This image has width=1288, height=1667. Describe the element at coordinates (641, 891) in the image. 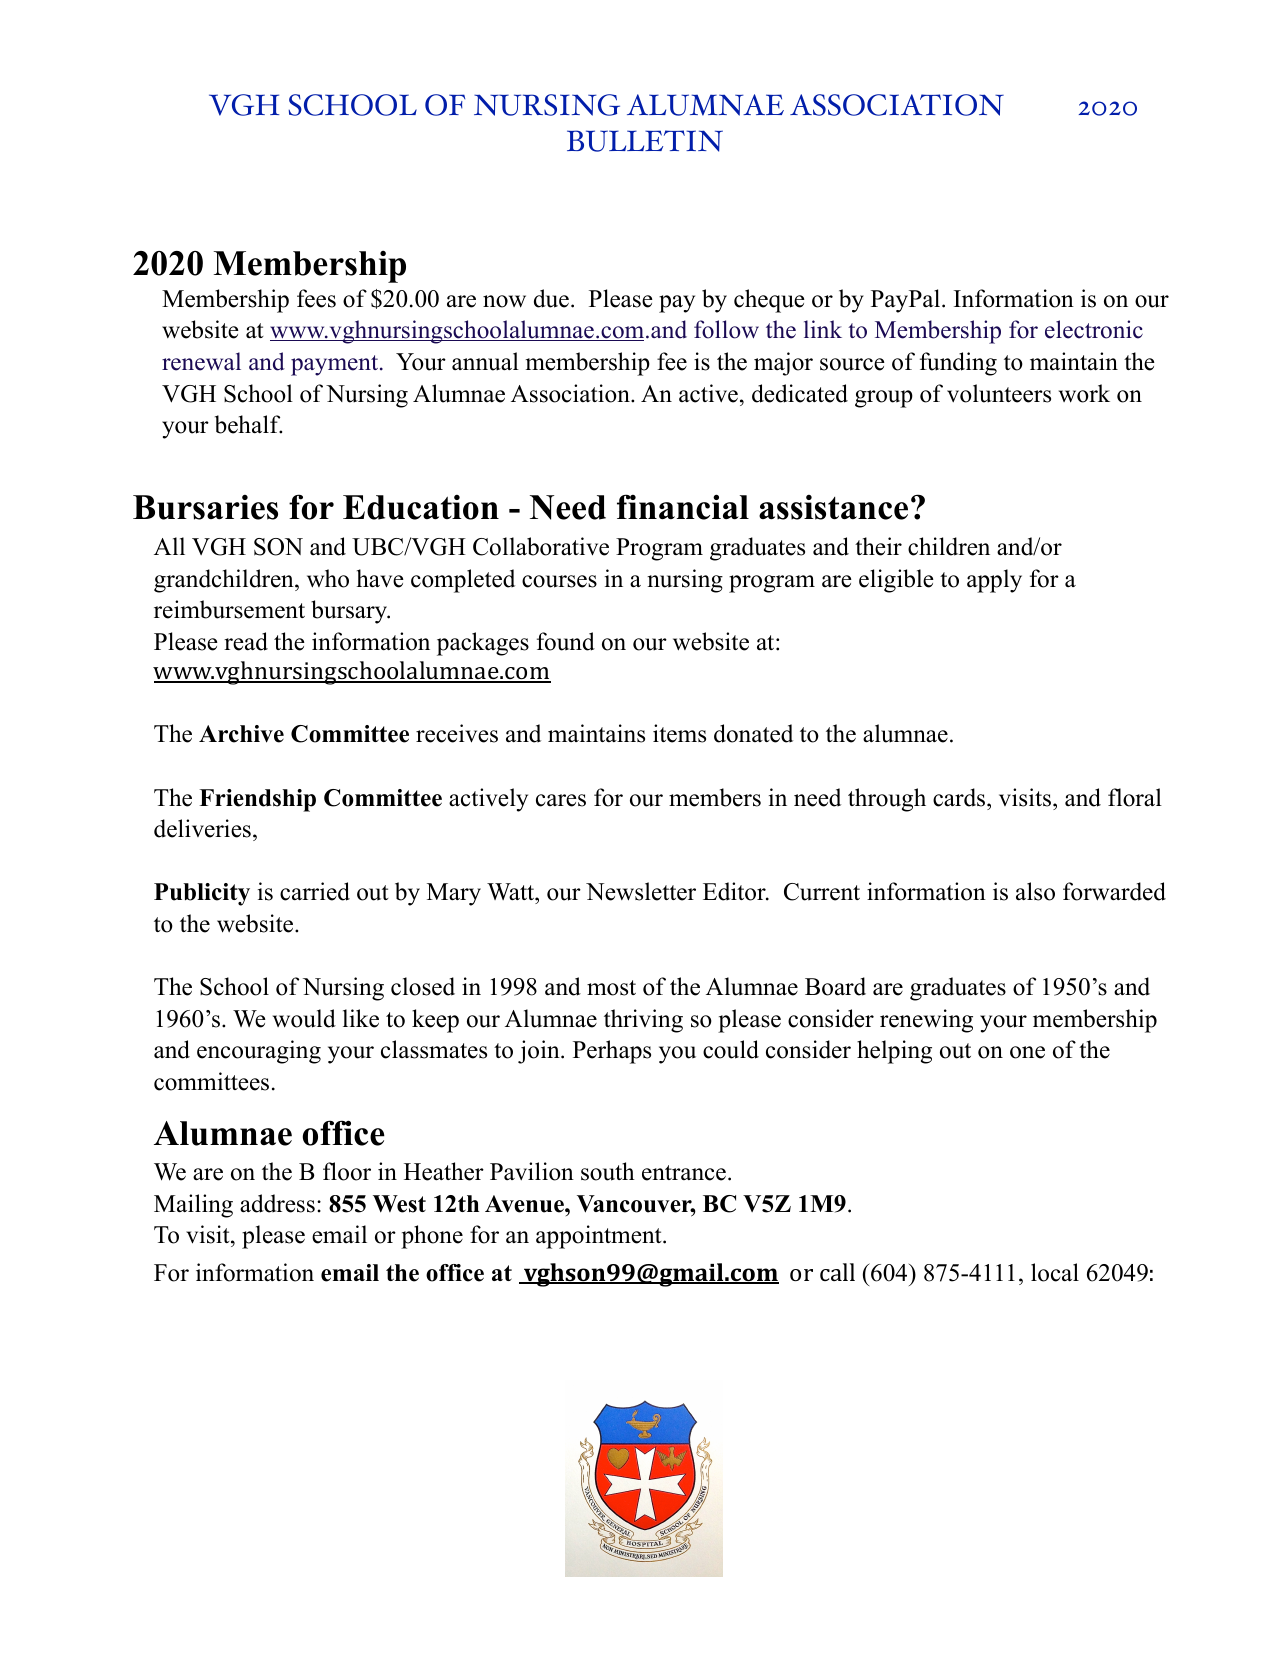

I see `Newsletter` at that location.
